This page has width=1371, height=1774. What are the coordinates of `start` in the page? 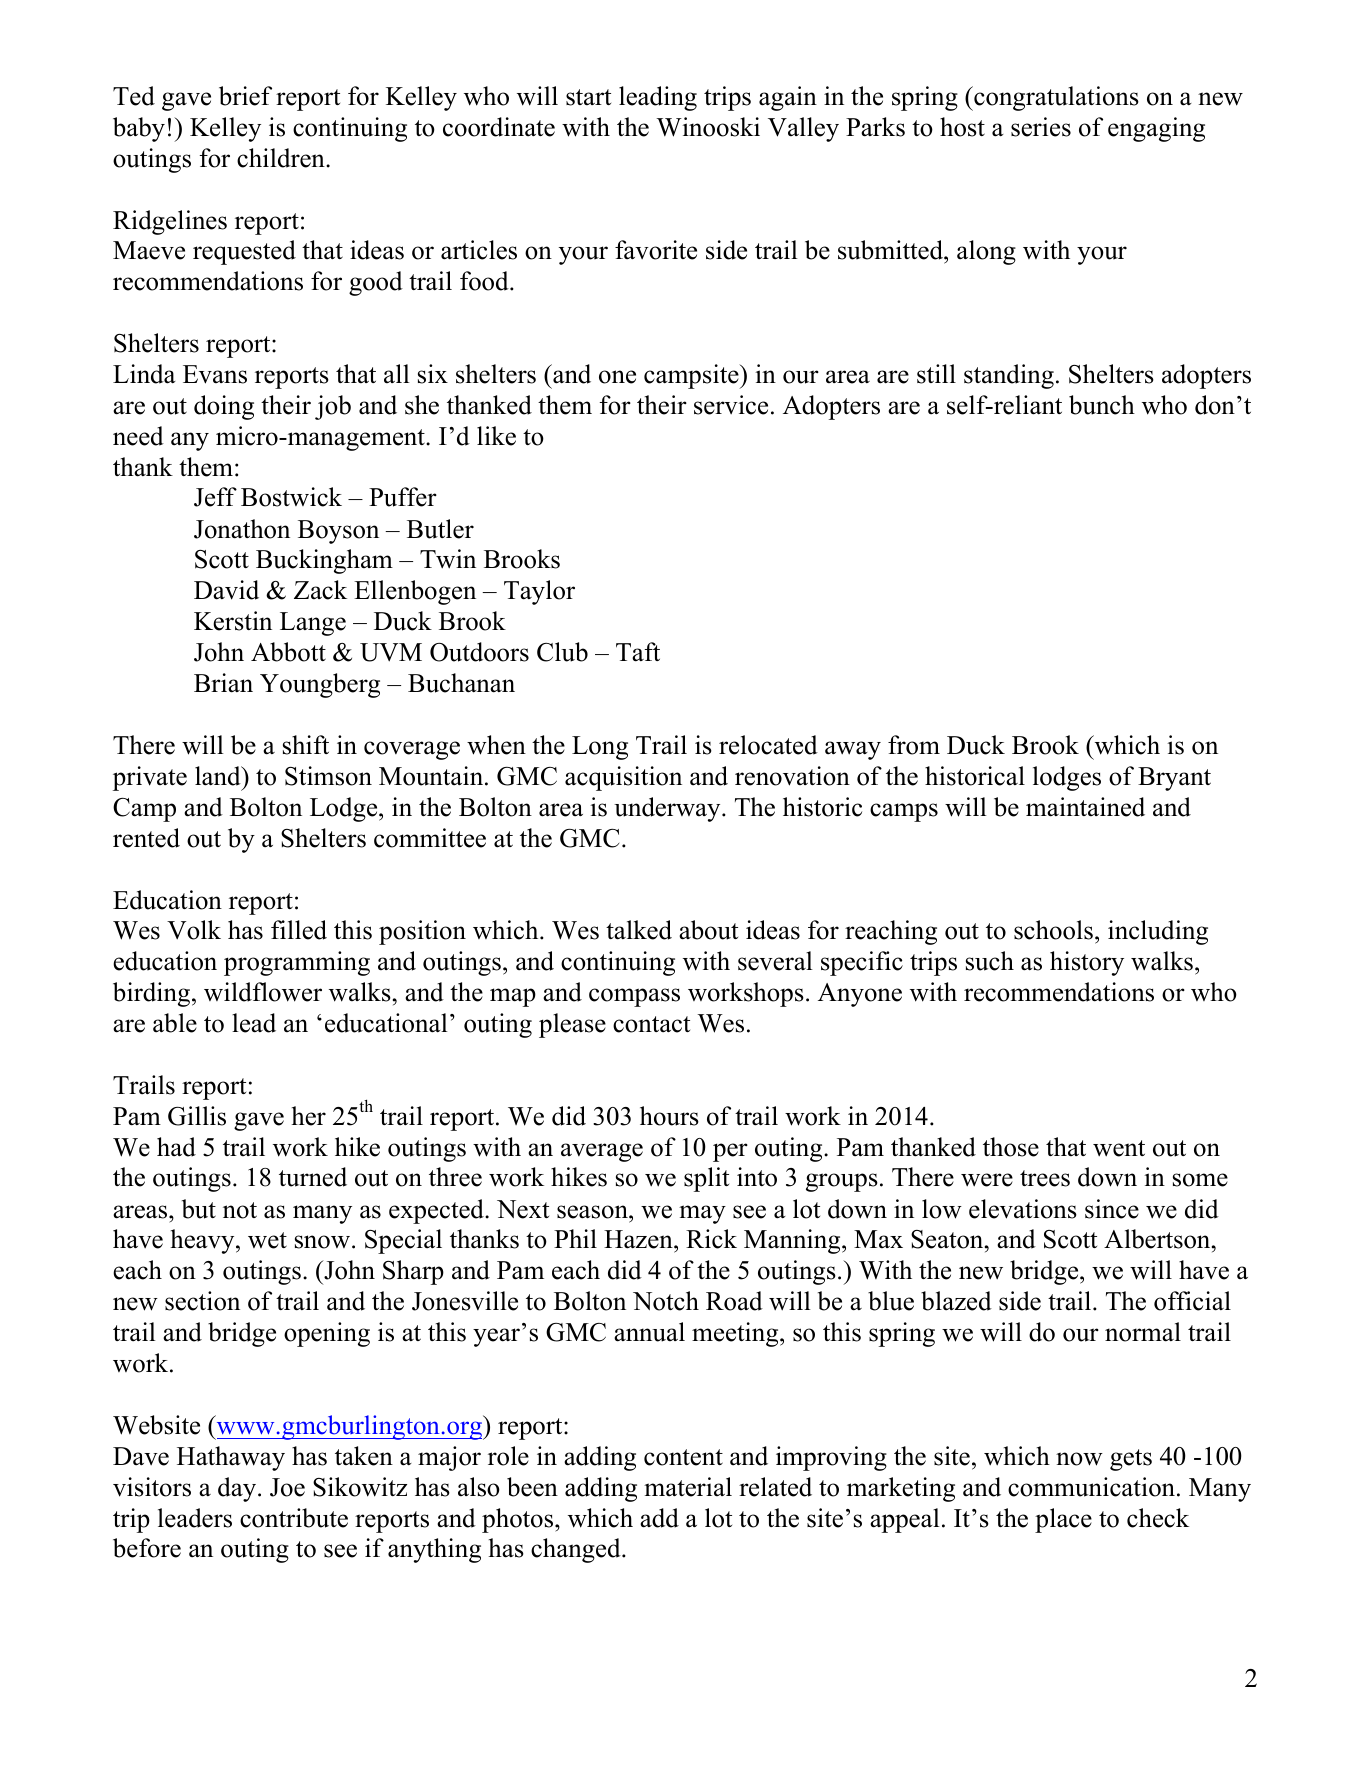 It's located at (588, 97).
